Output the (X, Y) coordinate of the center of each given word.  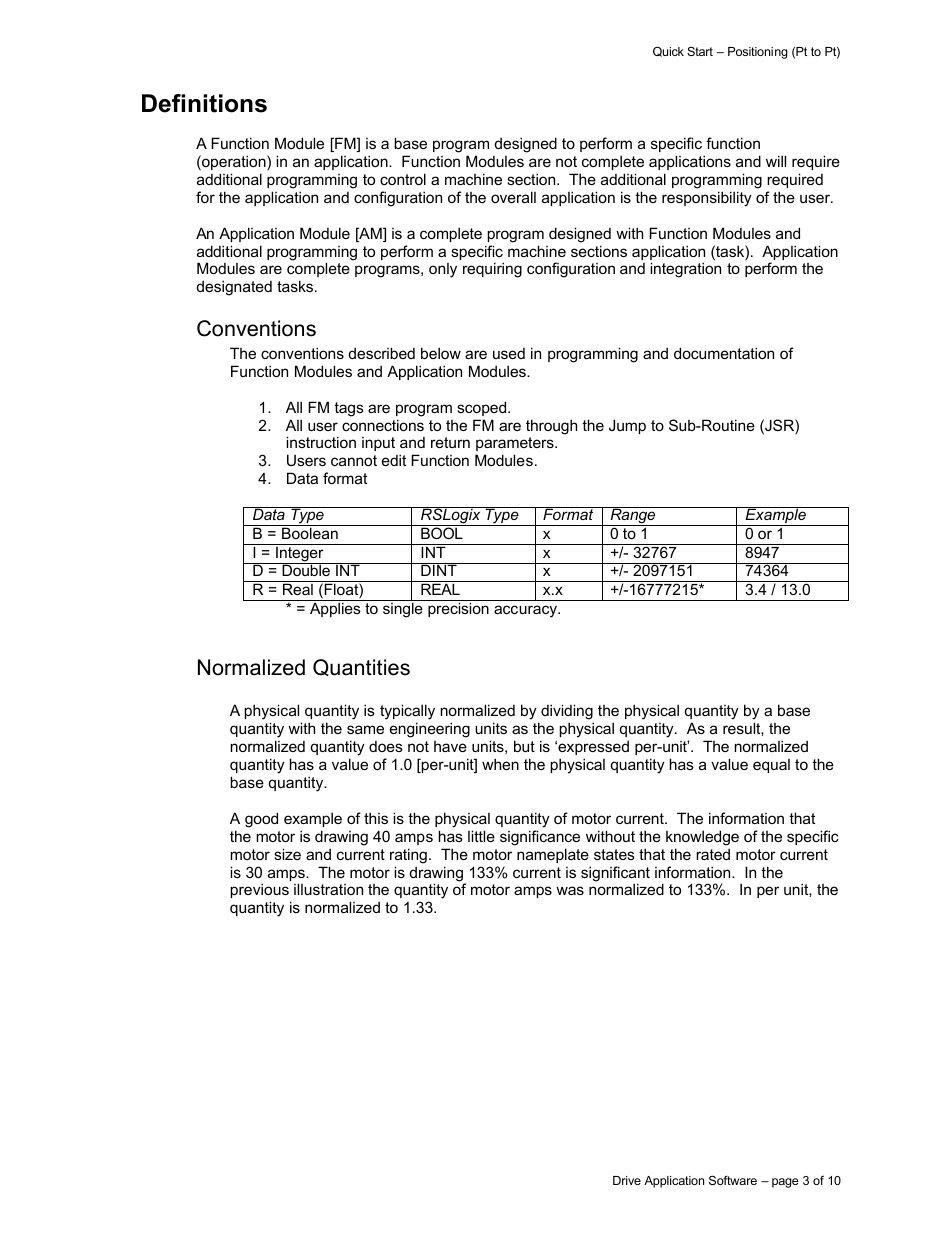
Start (700, 51)
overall (513, 197)
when (500, 764)
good (261, 820)
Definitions (204, 103)
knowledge (702, 838)
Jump (627, 426)
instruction (321, 442)
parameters (516, 444)
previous (260, 892)
